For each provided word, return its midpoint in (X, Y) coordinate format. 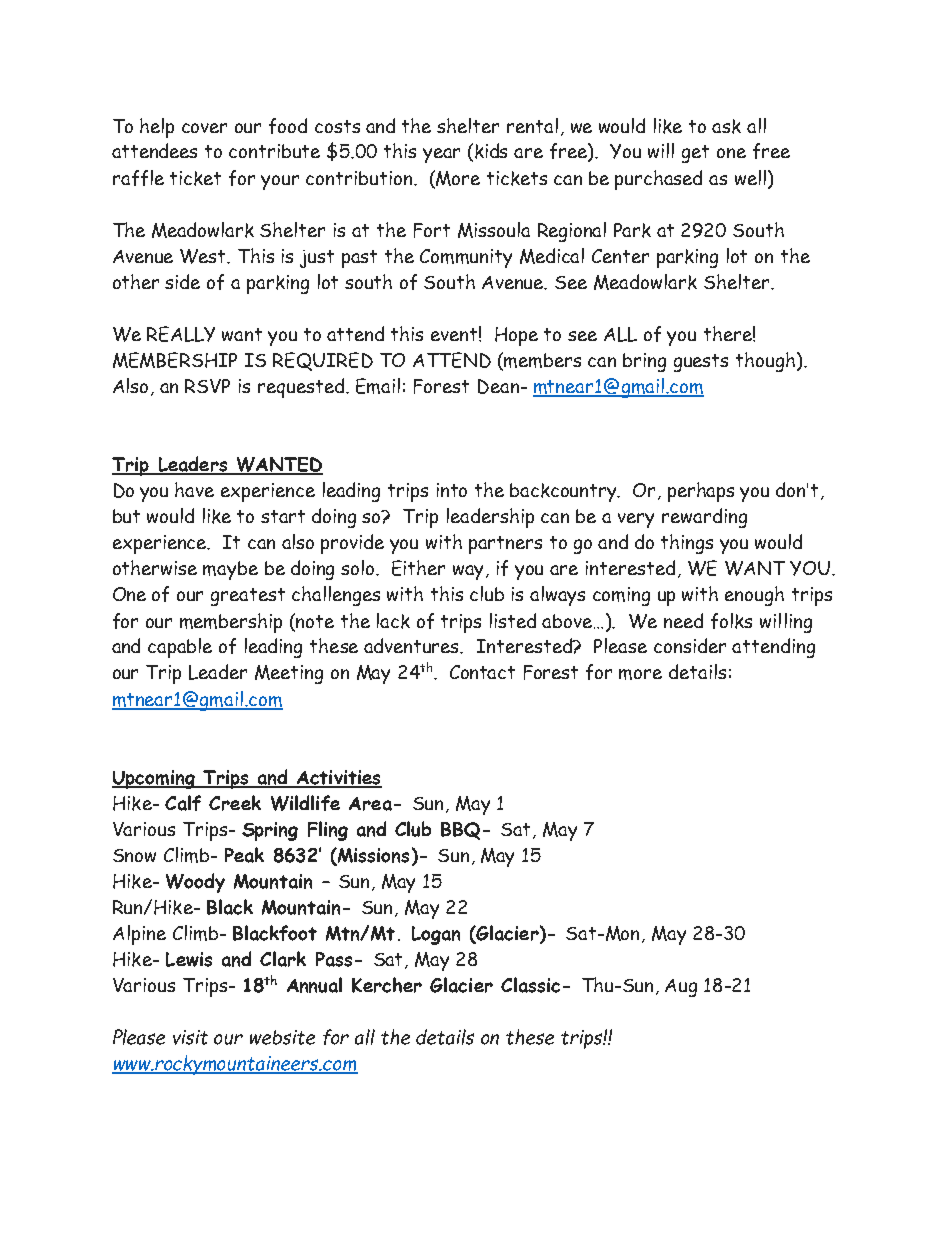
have (194, 489)
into (452, 490)
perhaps (701, 492)
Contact (482, 672)
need (683, 620)
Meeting (289, 674)
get (695, 154)
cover (204, 128)
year (441, 155)
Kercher (387, 985)
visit (190, 1037)
